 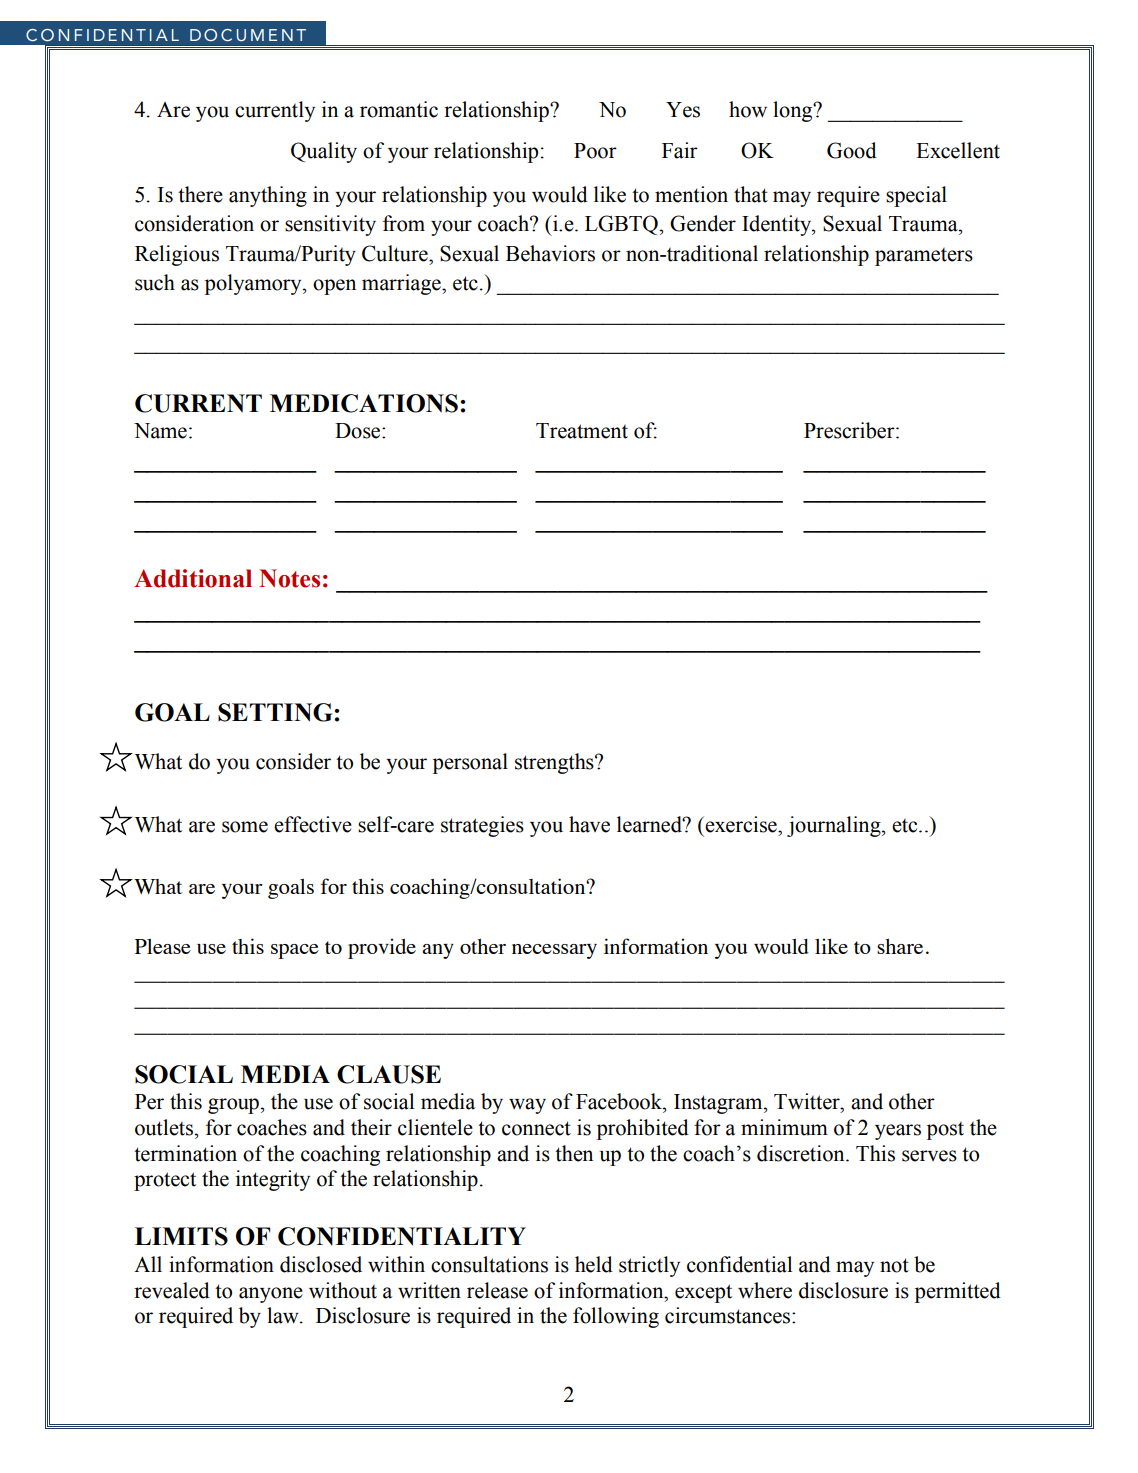 What do you see at coordinates (765, 1290) in the document?
I see `where` at bounding box center [765, 1290].
